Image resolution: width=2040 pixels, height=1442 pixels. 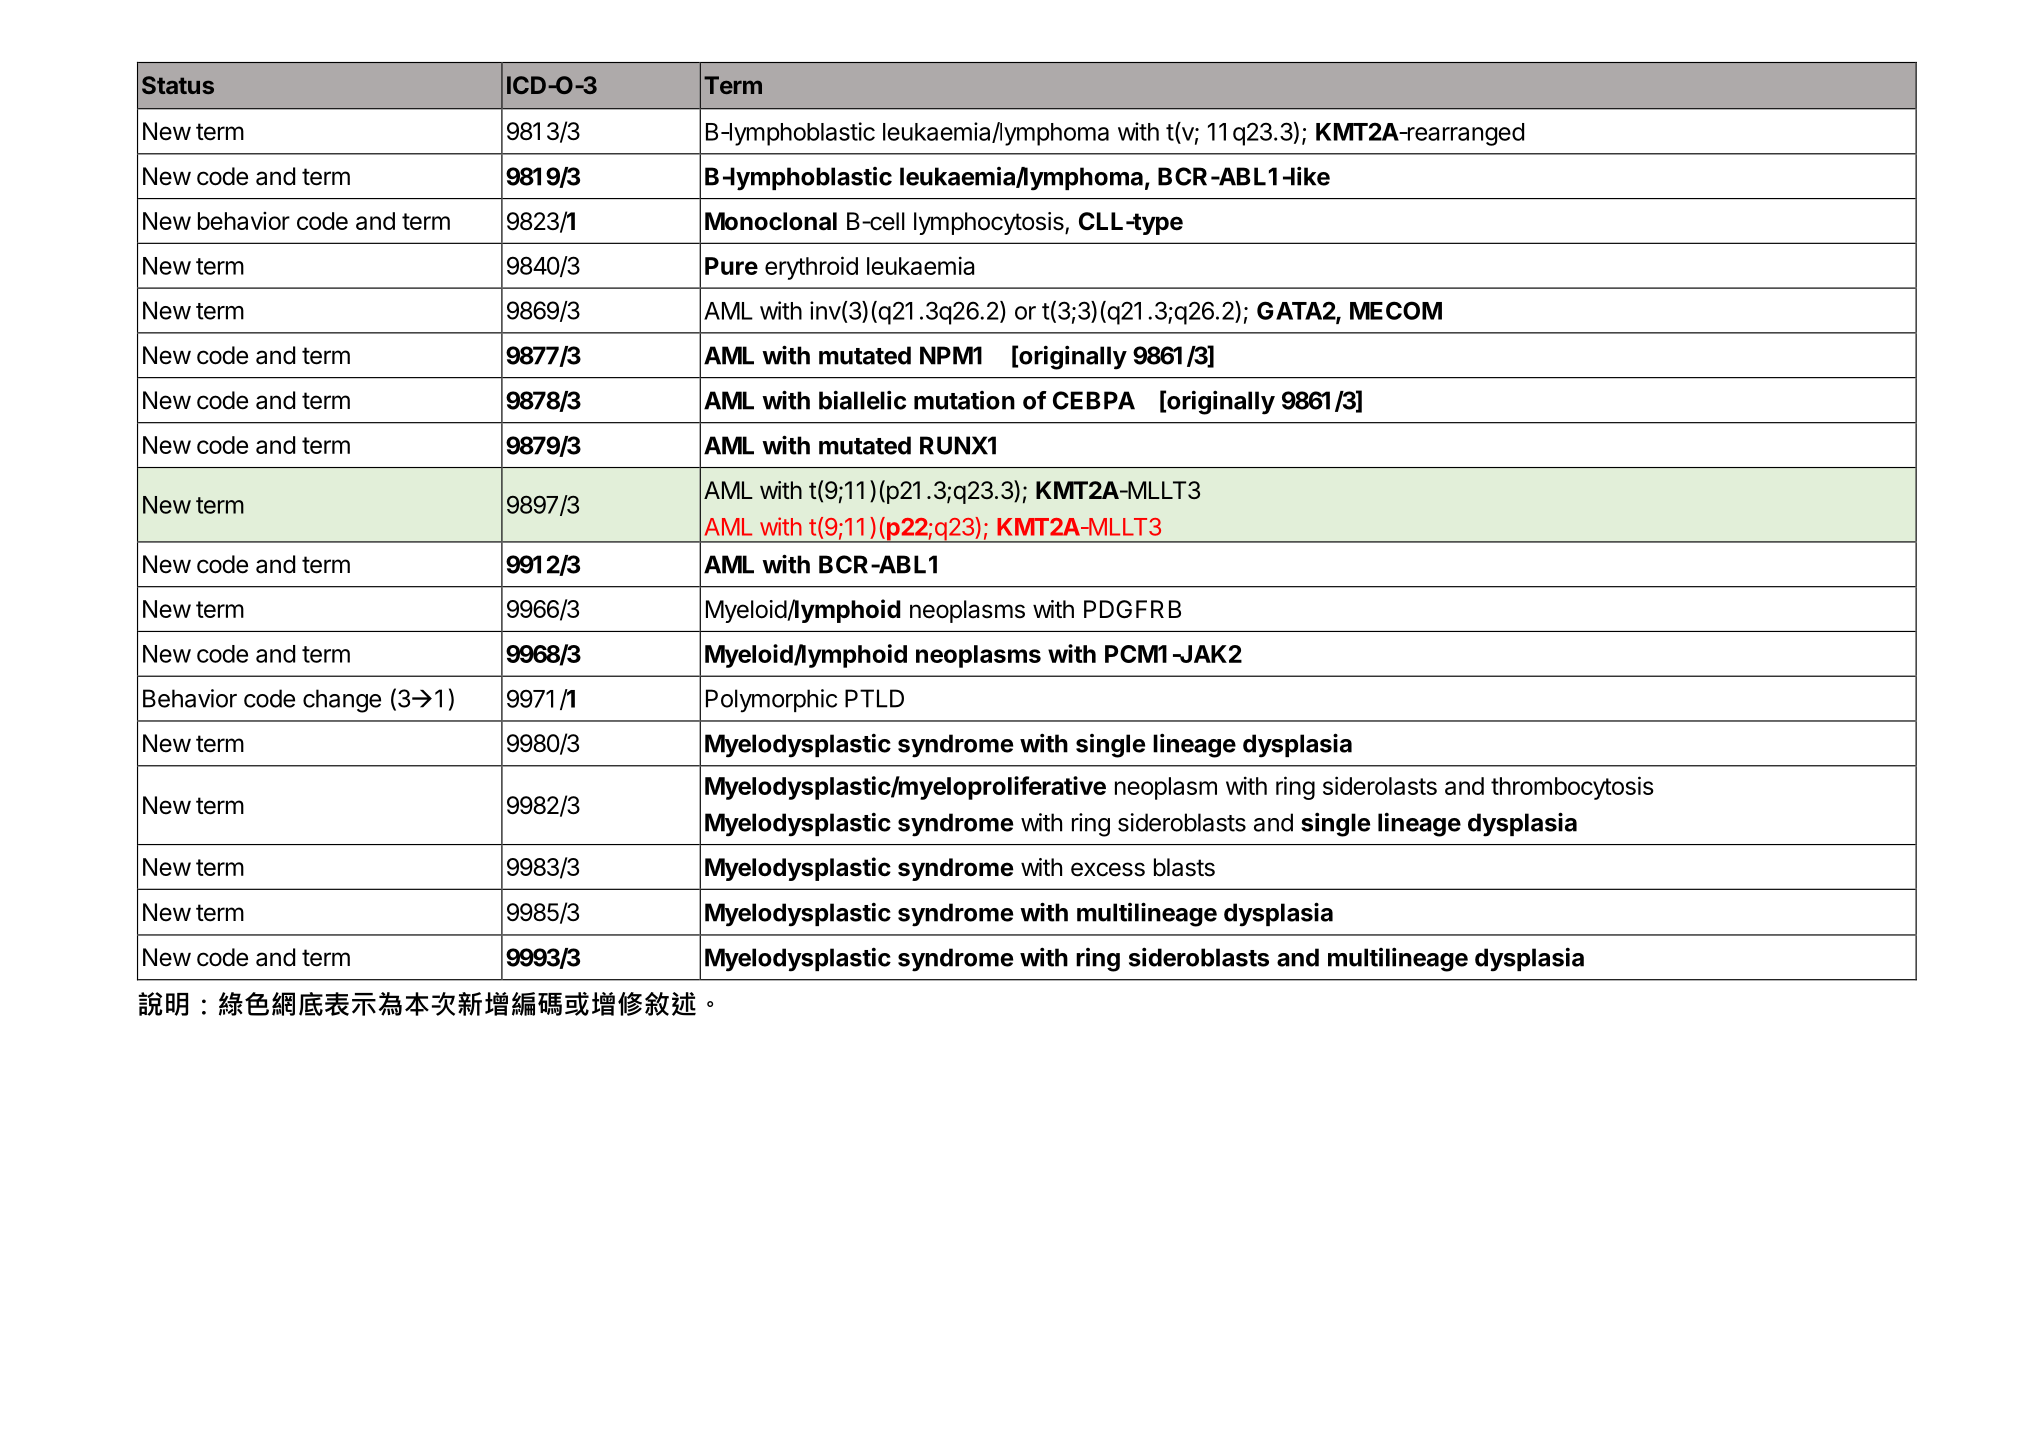 I want to click on erythroid, so click(x=811, y=268).
